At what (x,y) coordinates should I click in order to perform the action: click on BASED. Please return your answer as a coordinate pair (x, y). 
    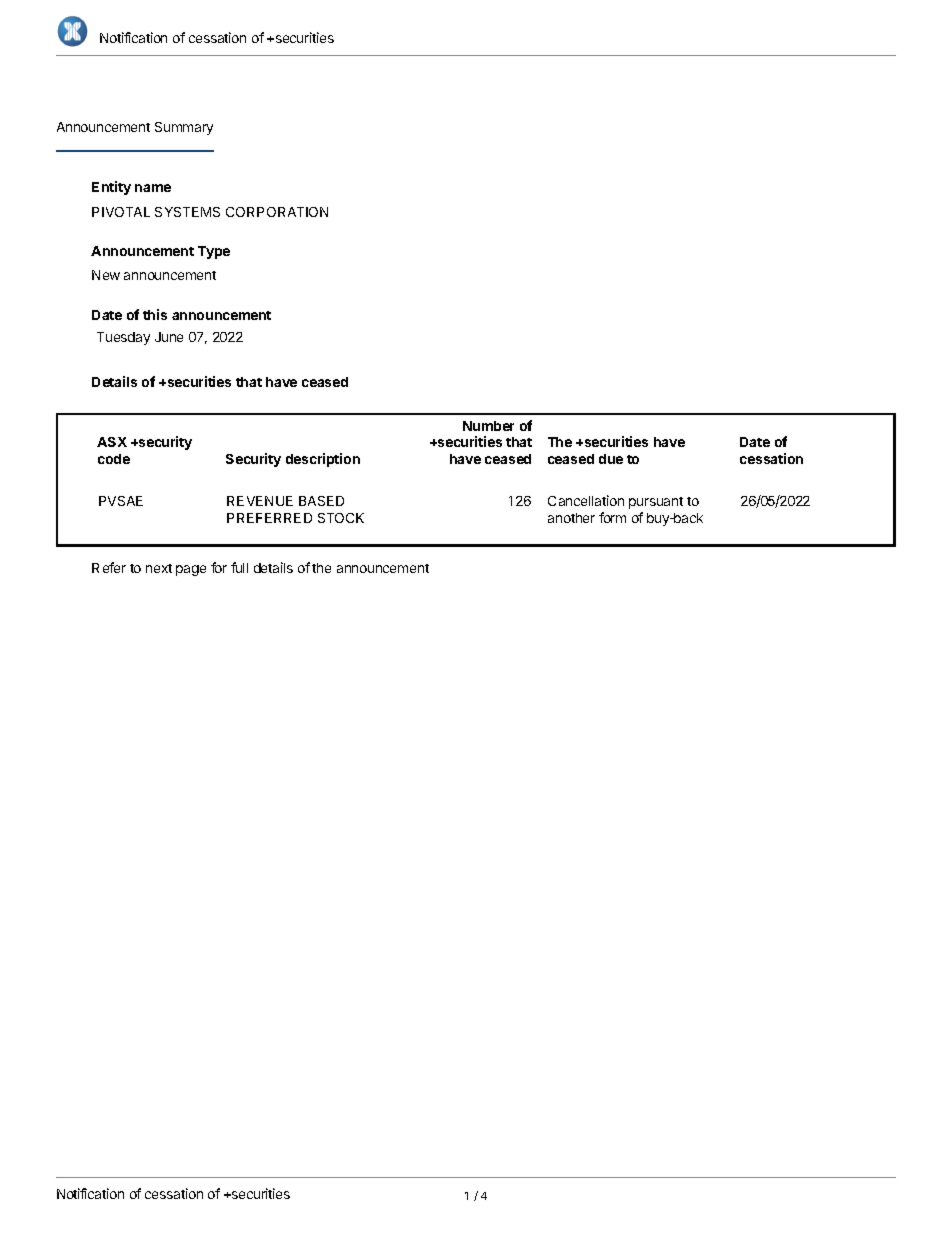
    Looking at the image, I should click on (321, 501).
